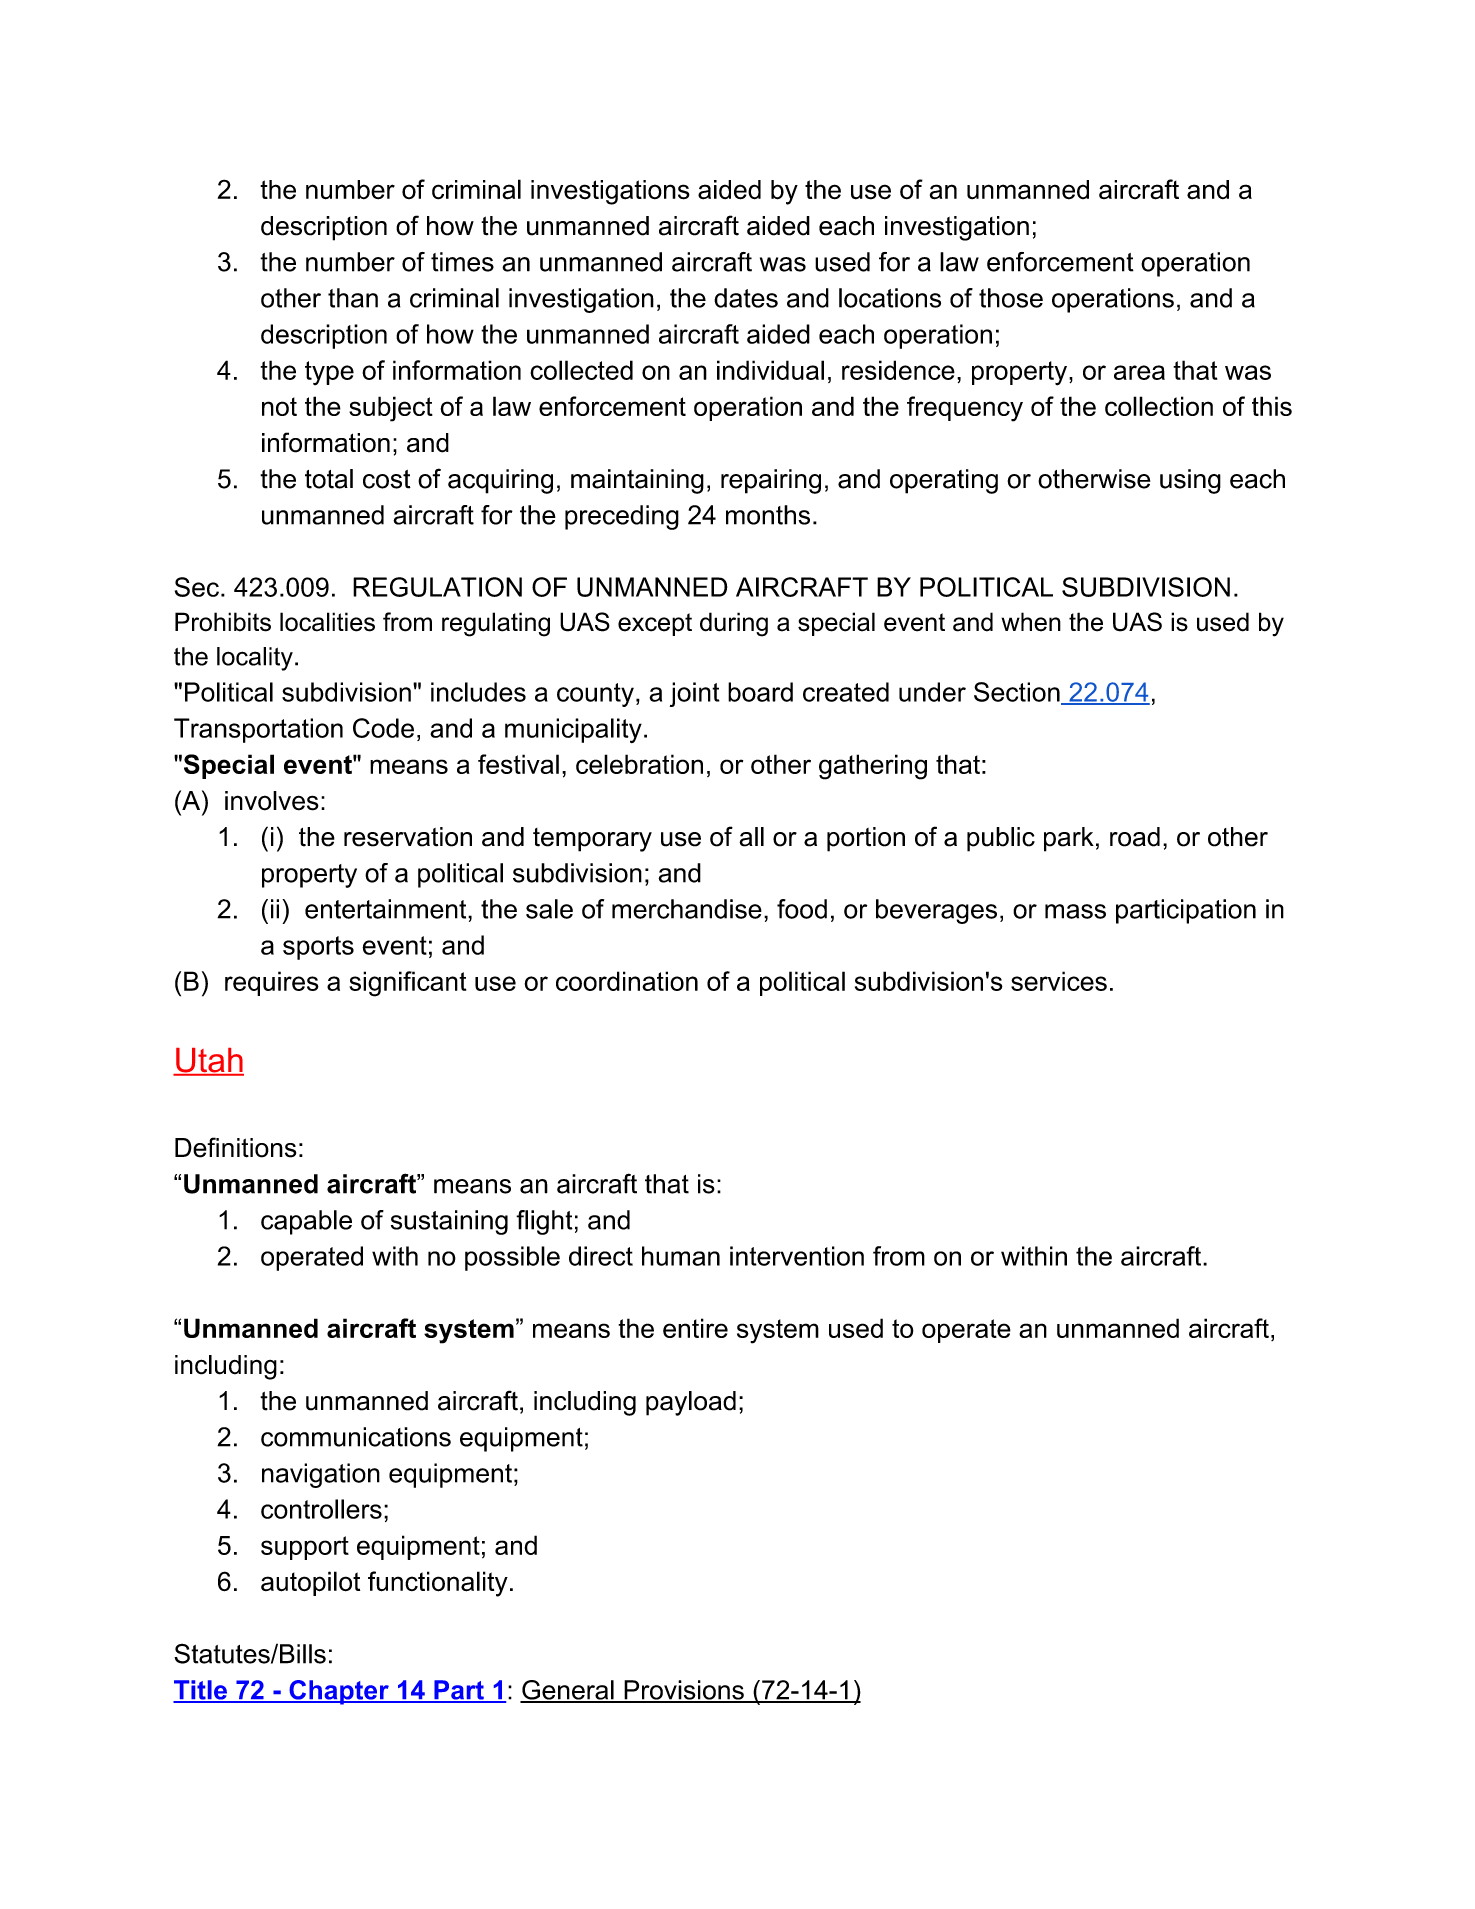  Describe the element at coordinates (1031, 622) in the screenshot. I see `when` at that location.
